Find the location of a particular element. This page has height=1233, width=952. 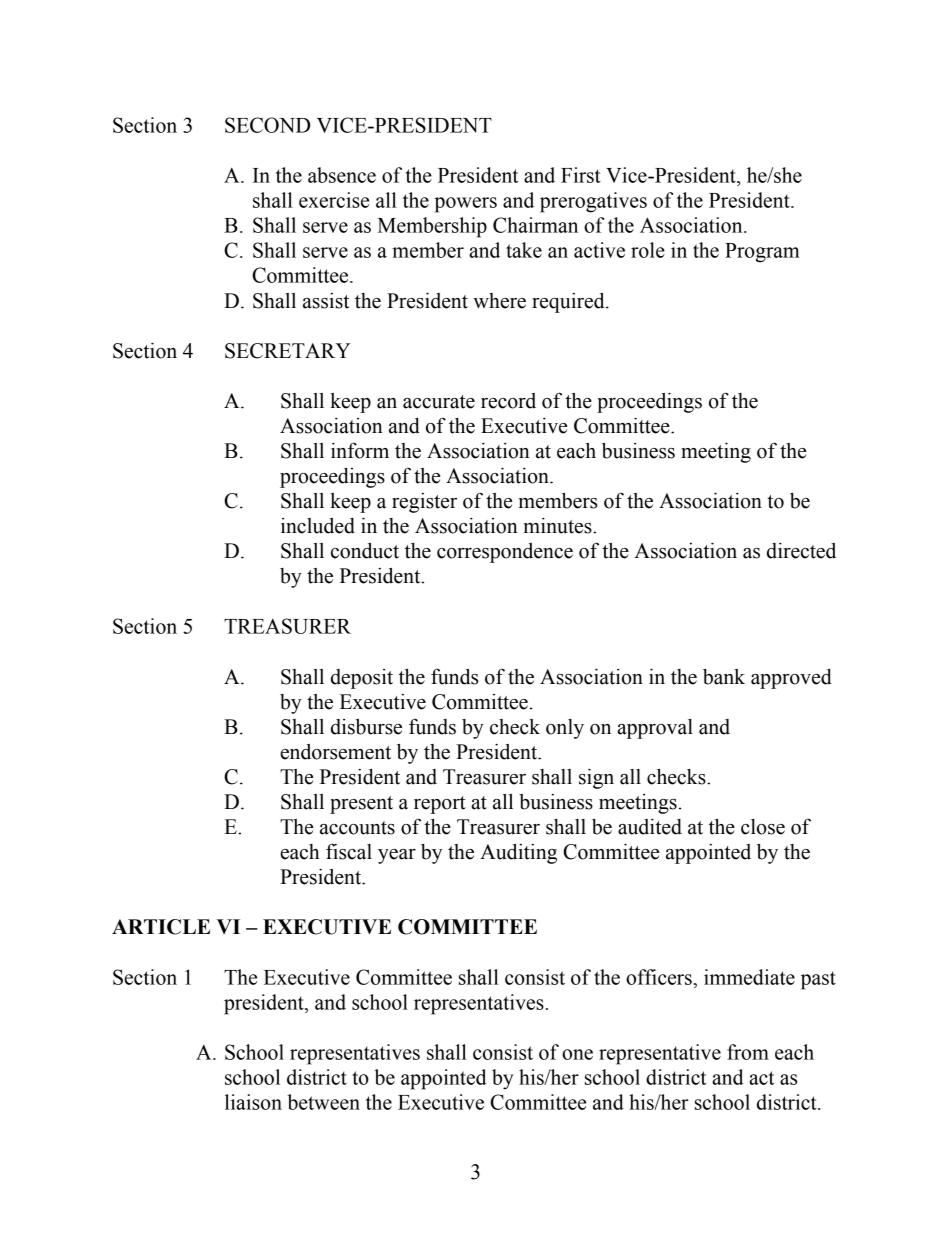

one is located at coordinates (577, 1054).
